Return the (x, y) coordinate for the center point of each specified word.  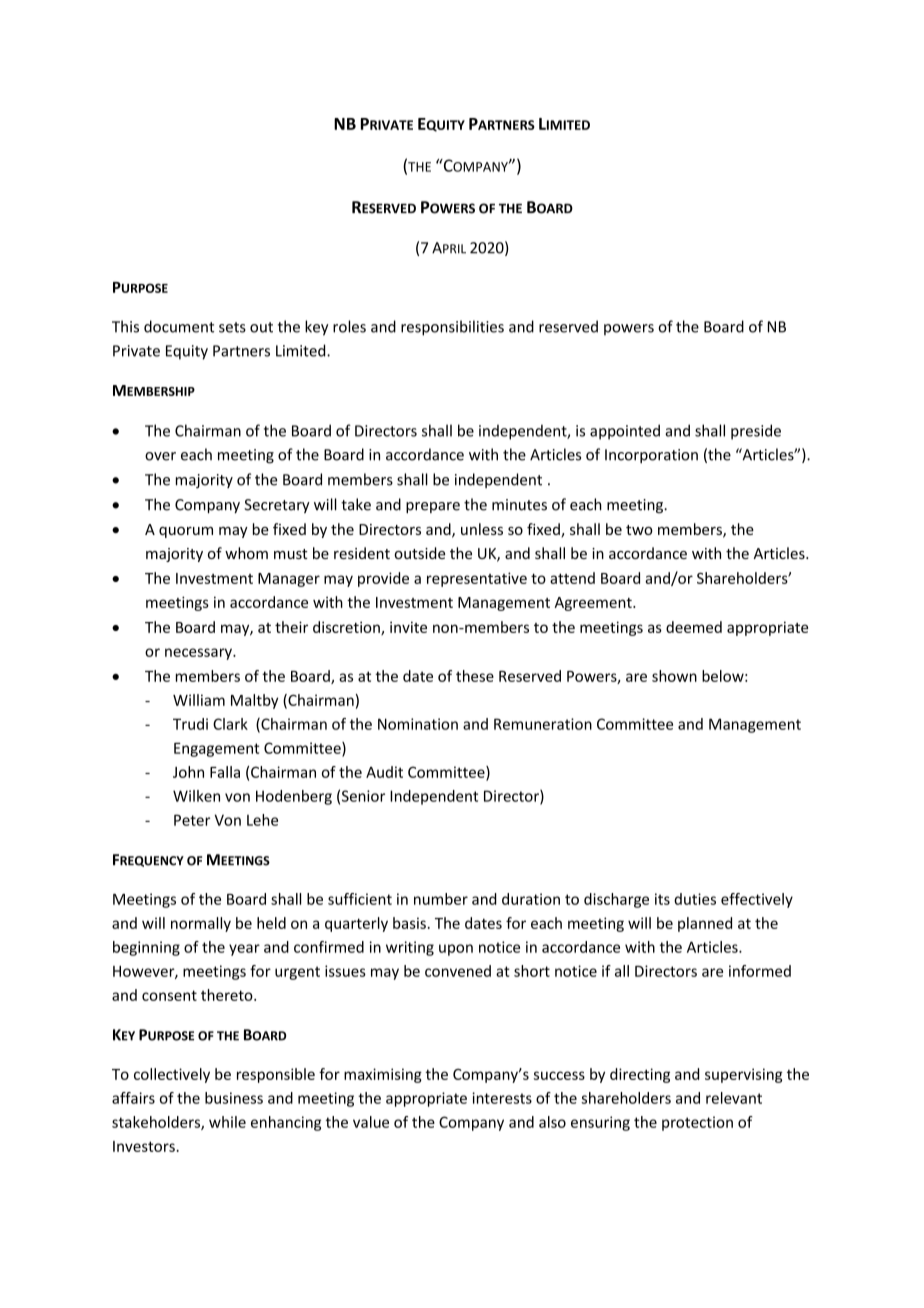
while (227, 1122)
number (441, 899)
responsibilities (452, 328)
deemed (694, 627)
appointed (625, 432)
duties (695, 899)
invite (408, 627)
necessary (199, 654)
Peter (192, 820)
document (179, 326)
